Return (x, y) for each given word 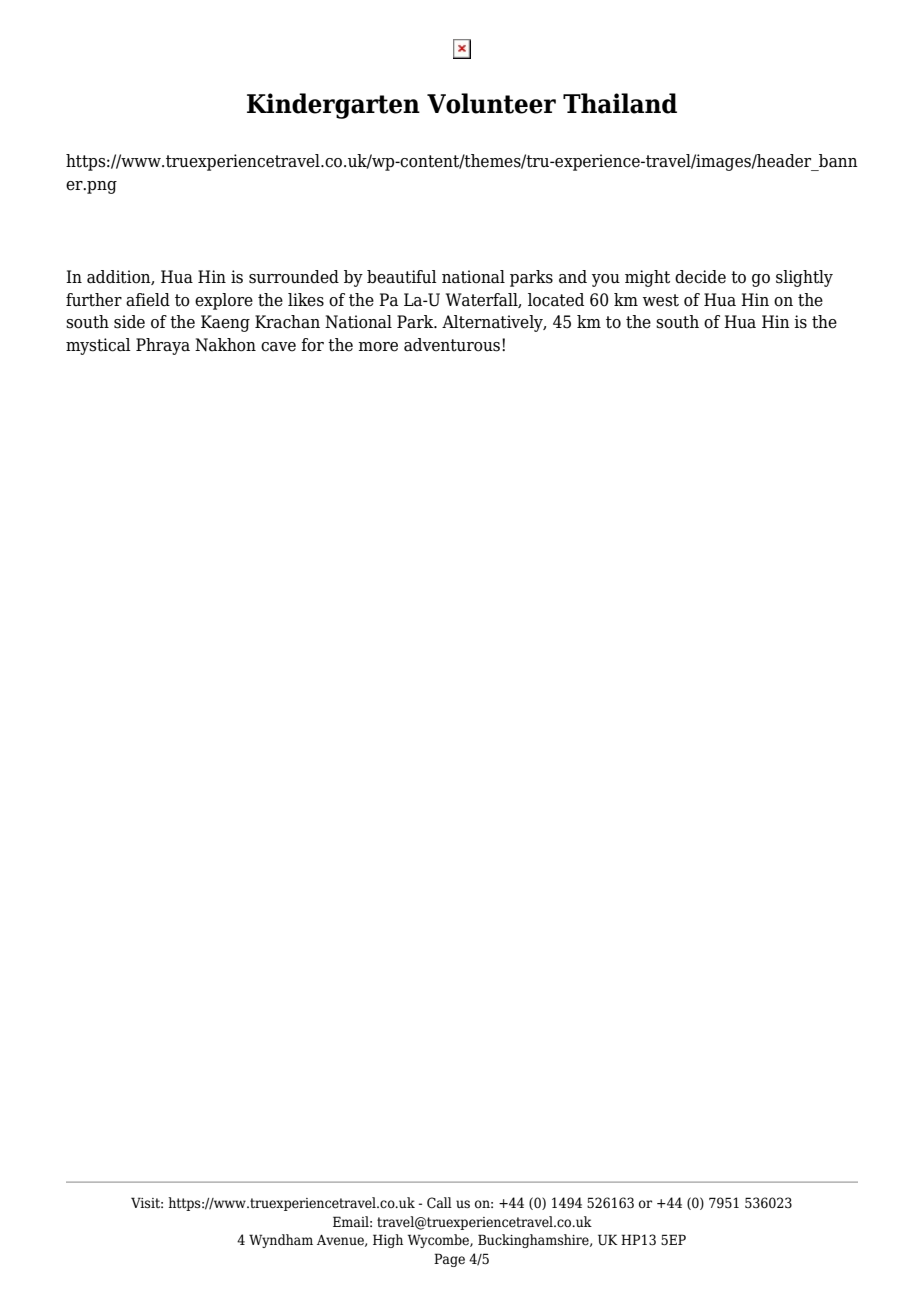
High (388, 1241)
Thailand (620, 103)
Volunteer (491, 103)
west (661, 300)
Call (439, 1202)
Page (449, 1260)
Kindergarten (333, 106)
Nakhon (225, 345)
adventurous (453, 345)
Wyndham (281, 1241)
